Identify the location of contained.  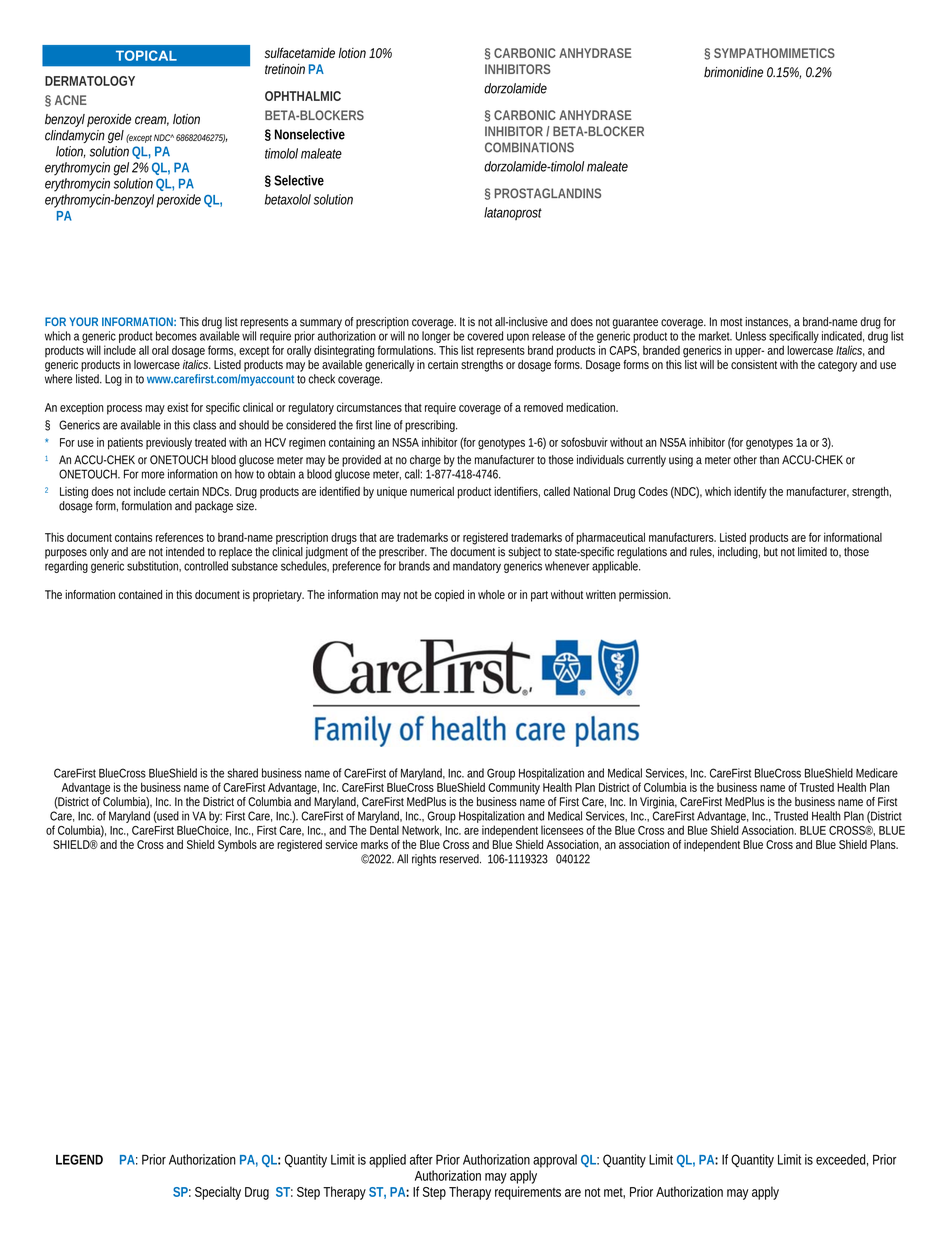
(140, 594).
